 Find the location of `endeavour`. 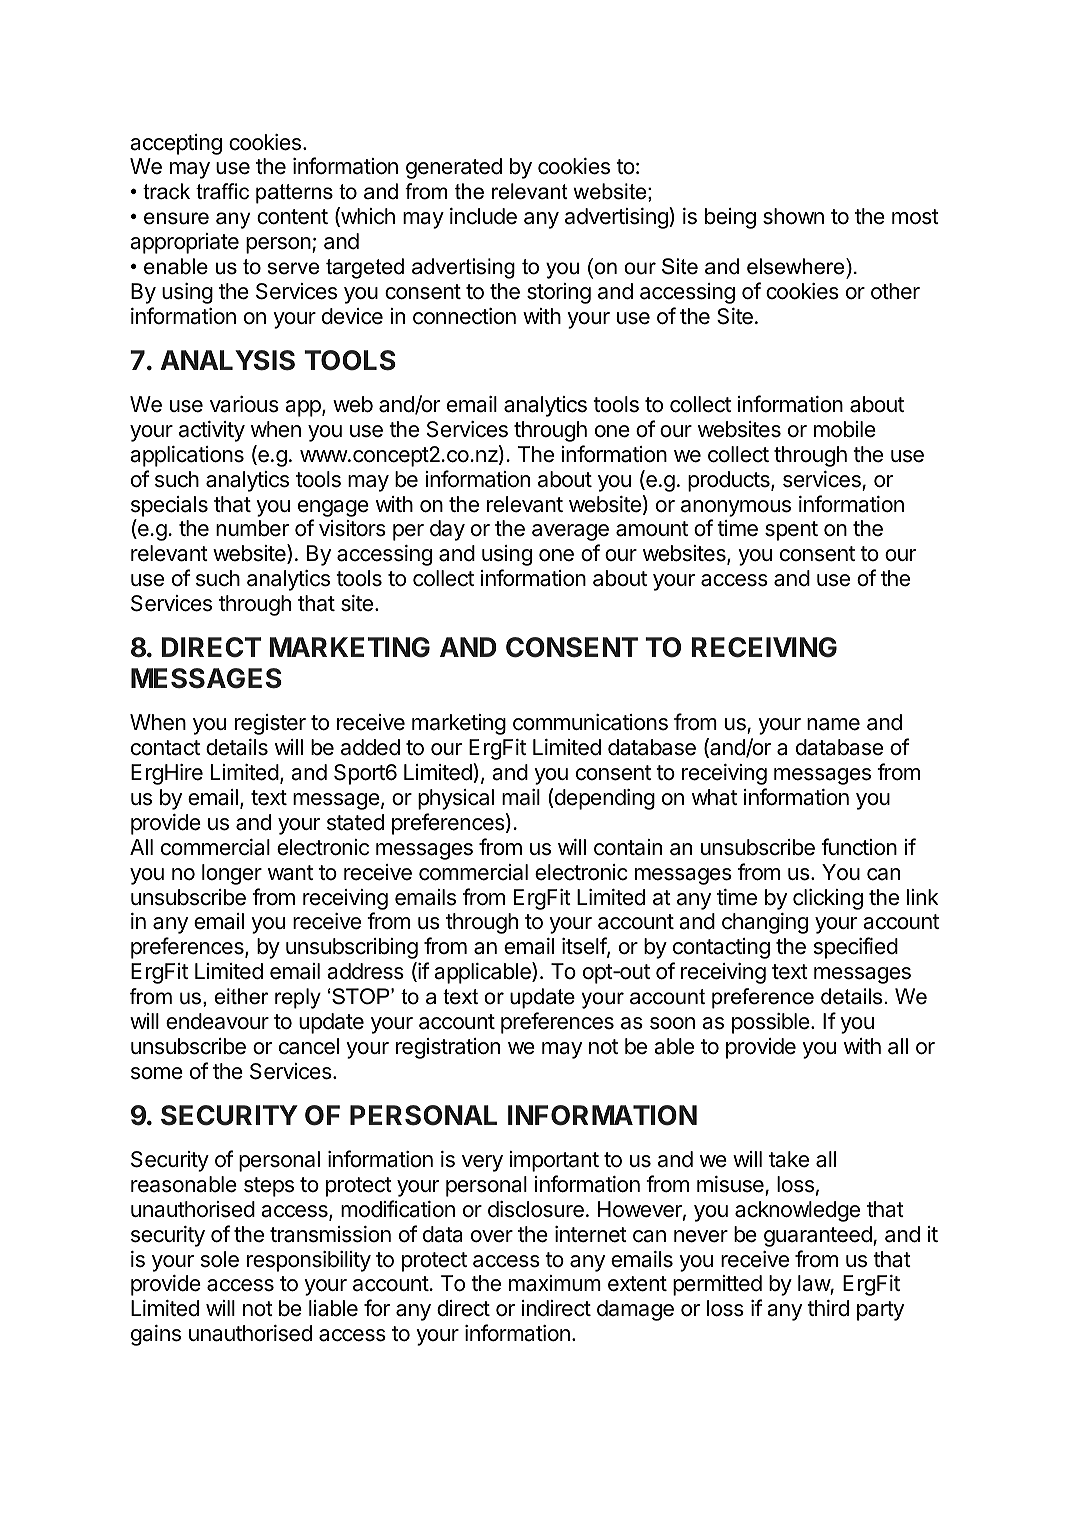

endeavour is located at coordinates (217, 1021).
